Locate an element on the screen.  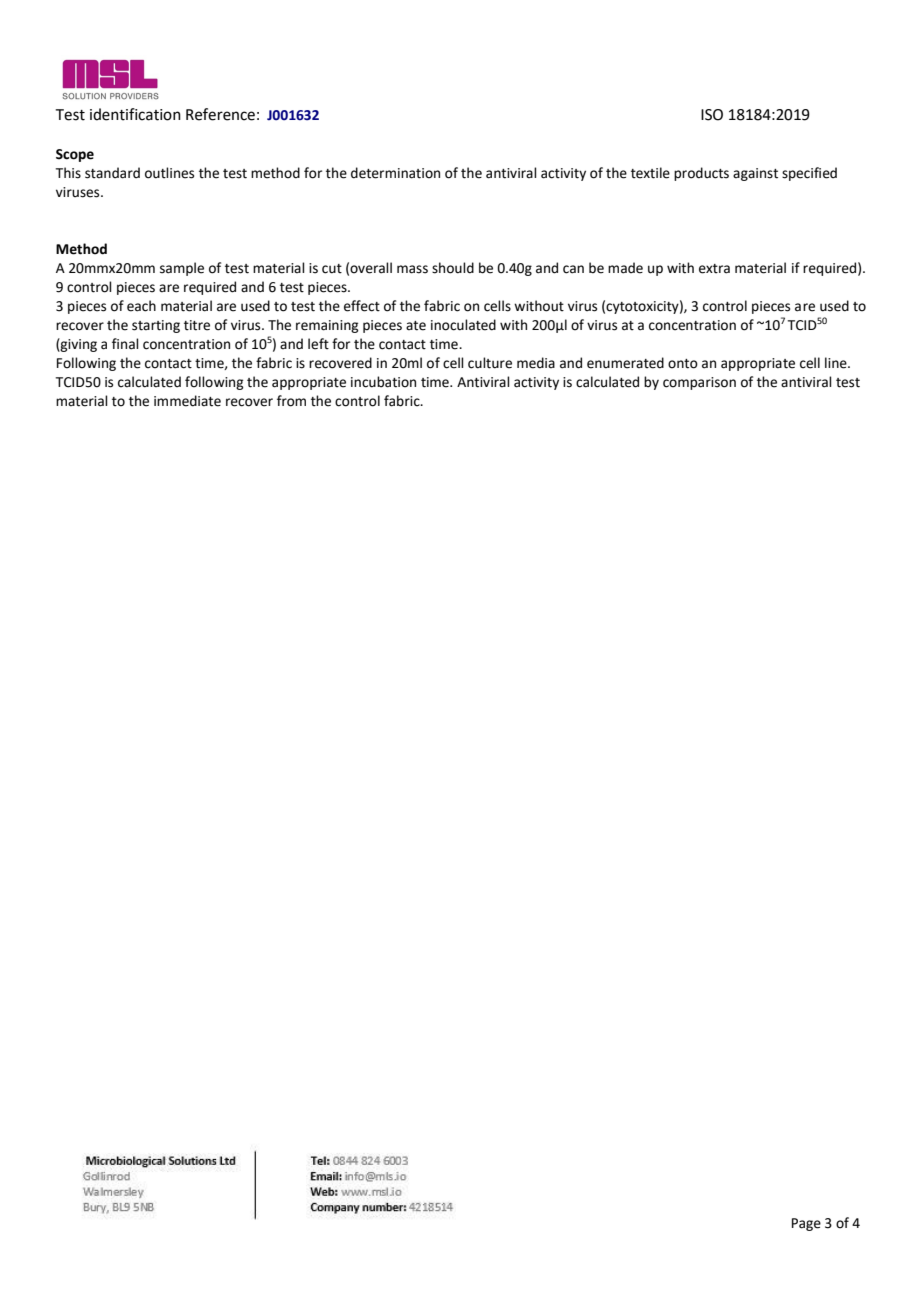
comparison is located at coordinates (699, 383).
